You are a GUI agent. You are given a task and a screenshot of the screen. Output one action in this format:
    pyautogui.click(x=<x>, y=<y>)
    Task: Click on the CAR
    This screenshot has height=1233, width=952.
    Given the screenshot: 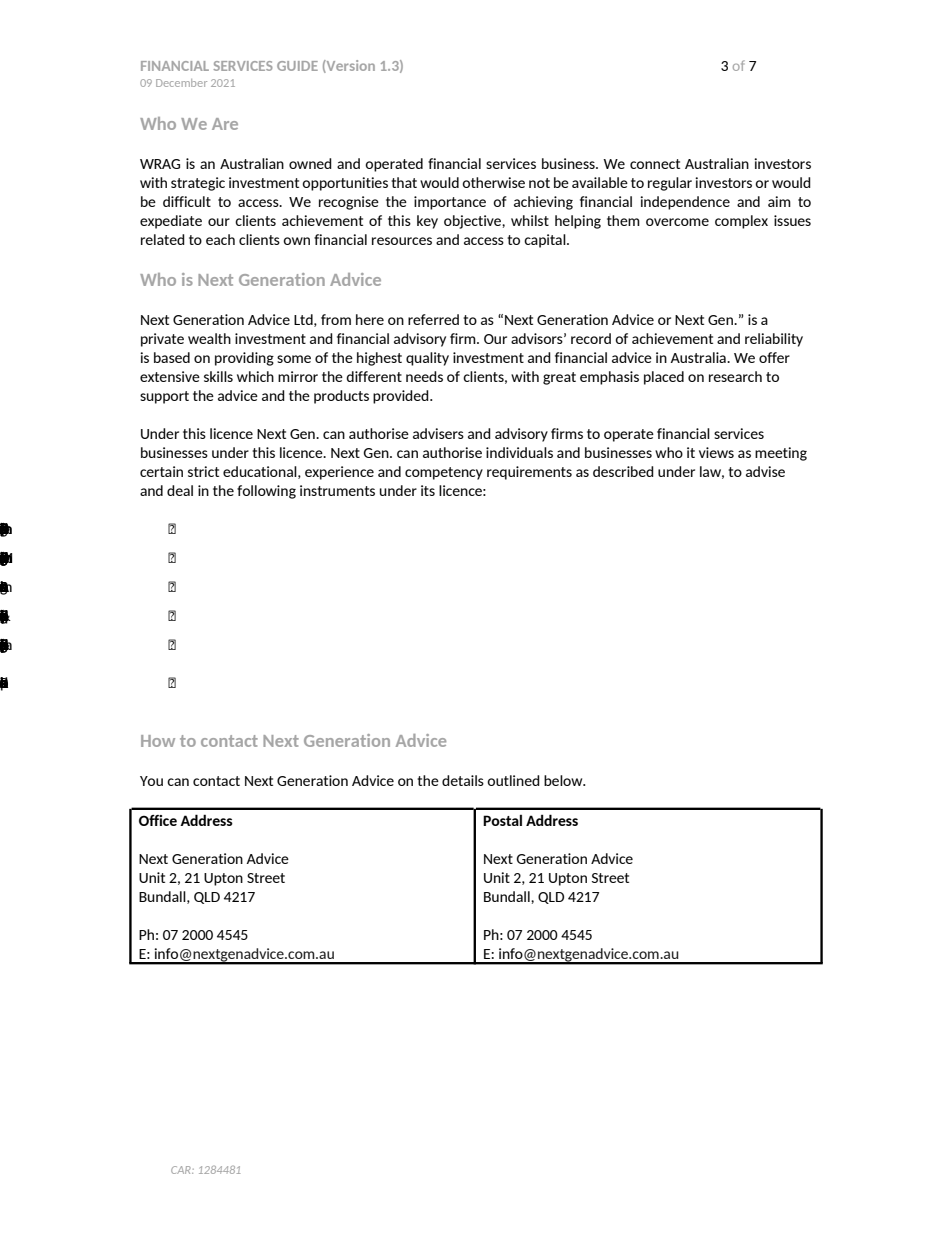 What is the action you would take?
    pyautogui.click(x=182, y=1170)
